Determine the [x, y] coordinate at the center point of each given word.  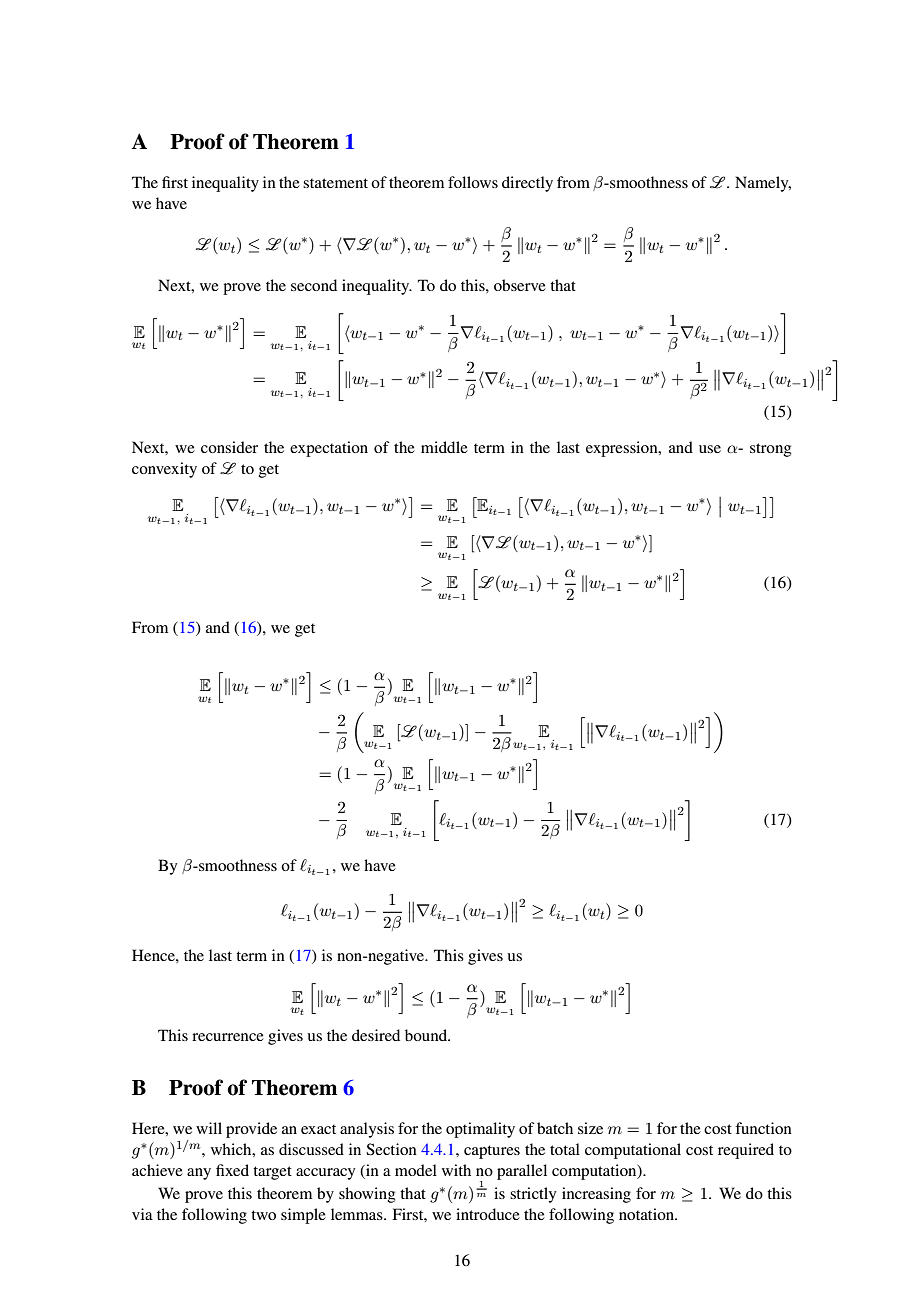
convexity [164, 470]
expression [623, 449]
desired [376, 1035]
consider [229, 447]
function [763, 1128]
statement [335, 183]
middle [444, 447]
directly [527, 184]
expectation [329, 449]
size [590, 1128]
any [199, 1174]
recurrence [228, 1037]
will [209, 1128]
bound [427, 1035]
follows [473, 182]
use [710, 449]
